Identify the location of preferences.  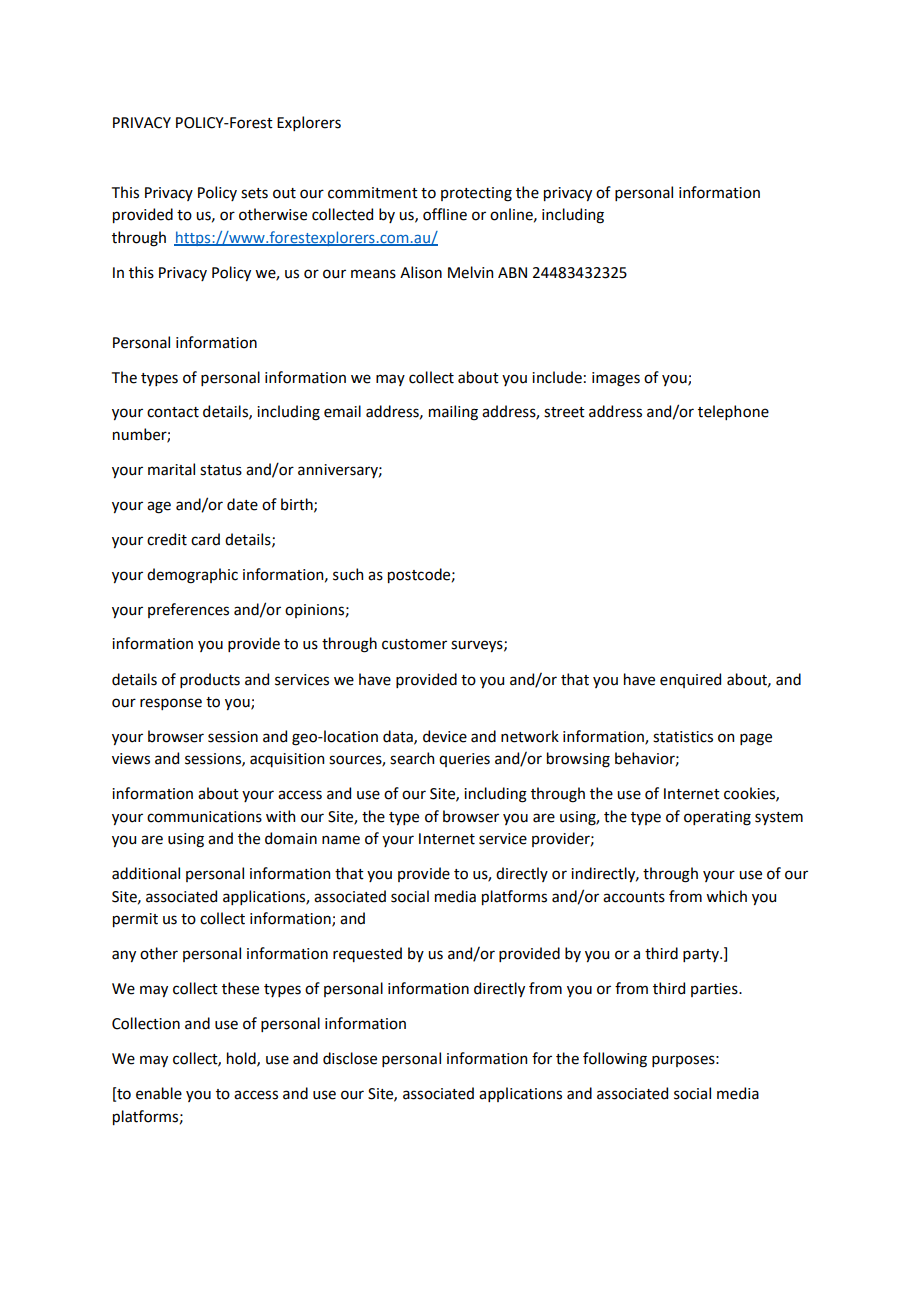
(188, 610).
